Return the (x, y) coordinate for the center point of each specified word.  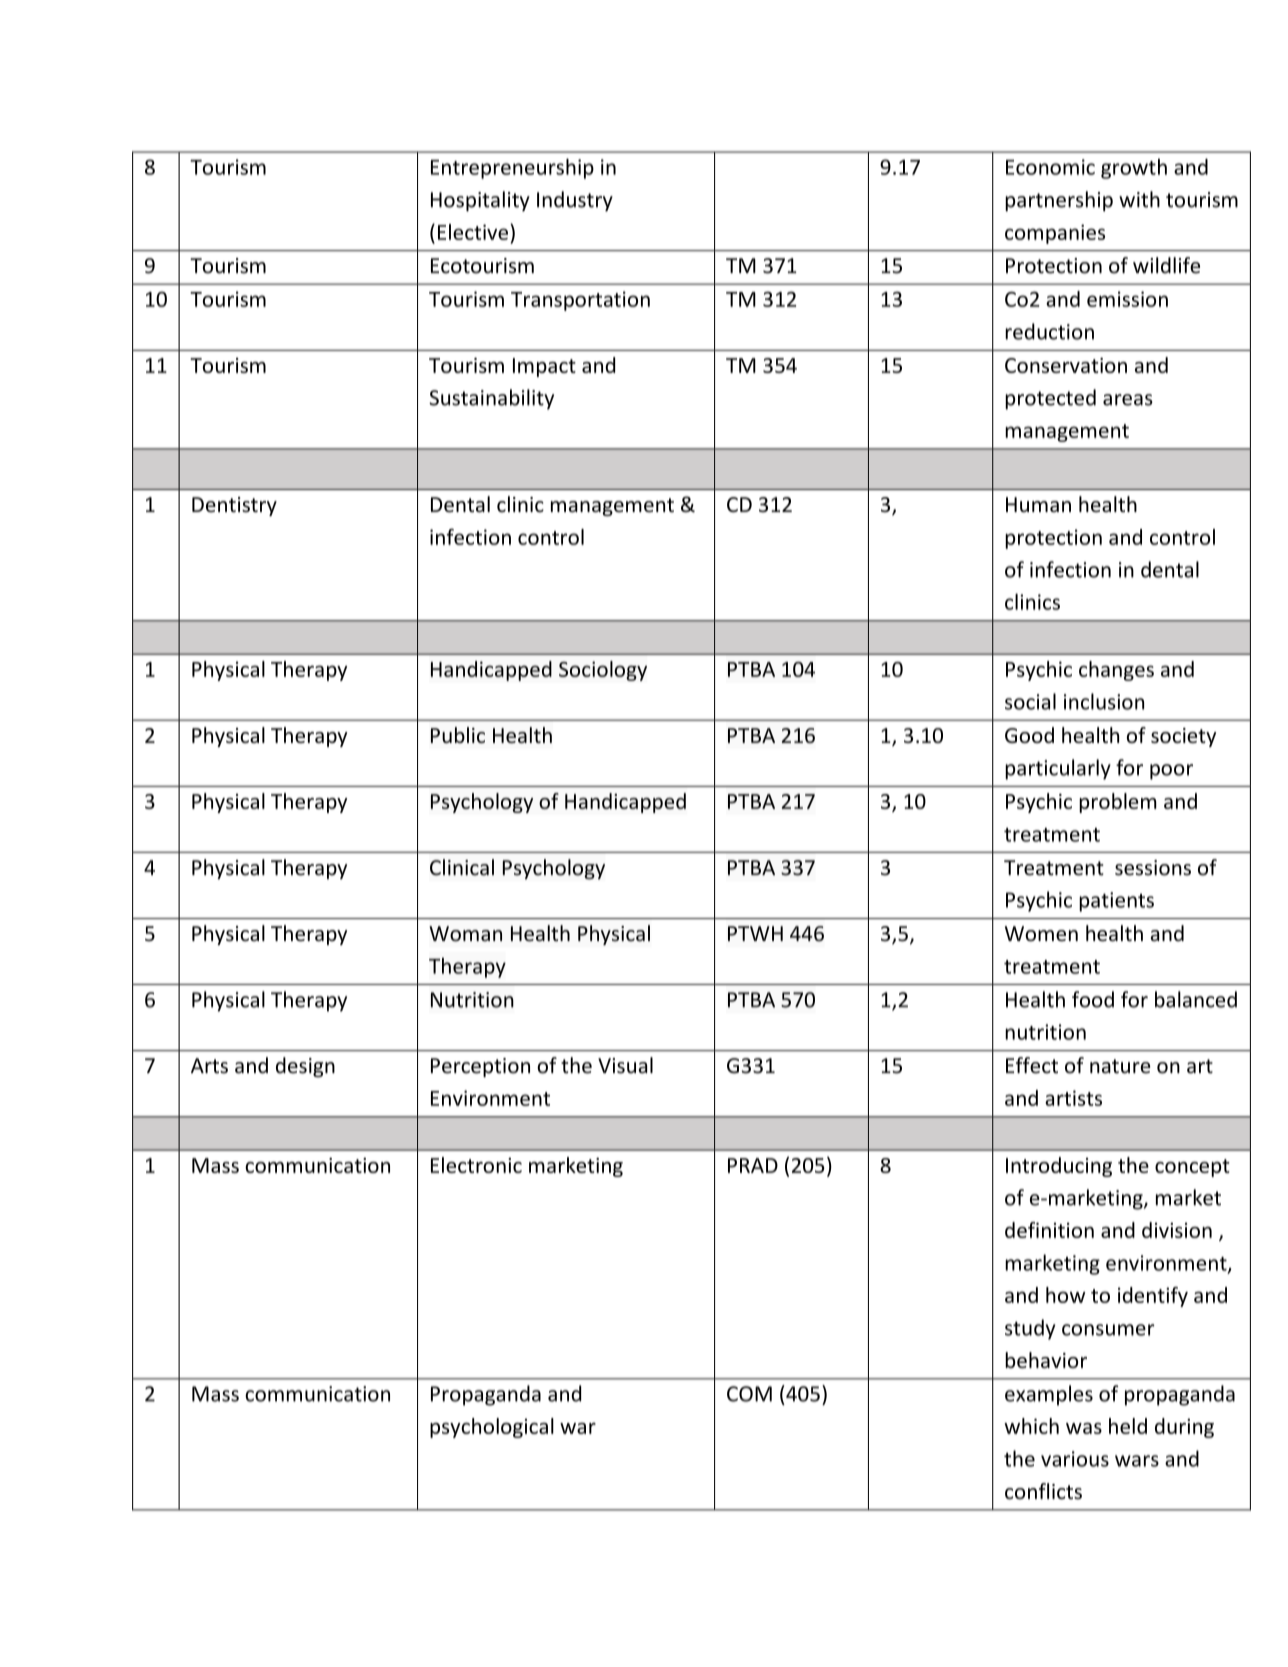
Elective (474, 232)
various (1075, 1459)
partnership (1059, 201)
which (1031, 1426)
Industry (575, 201)
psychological (492, 1428)
